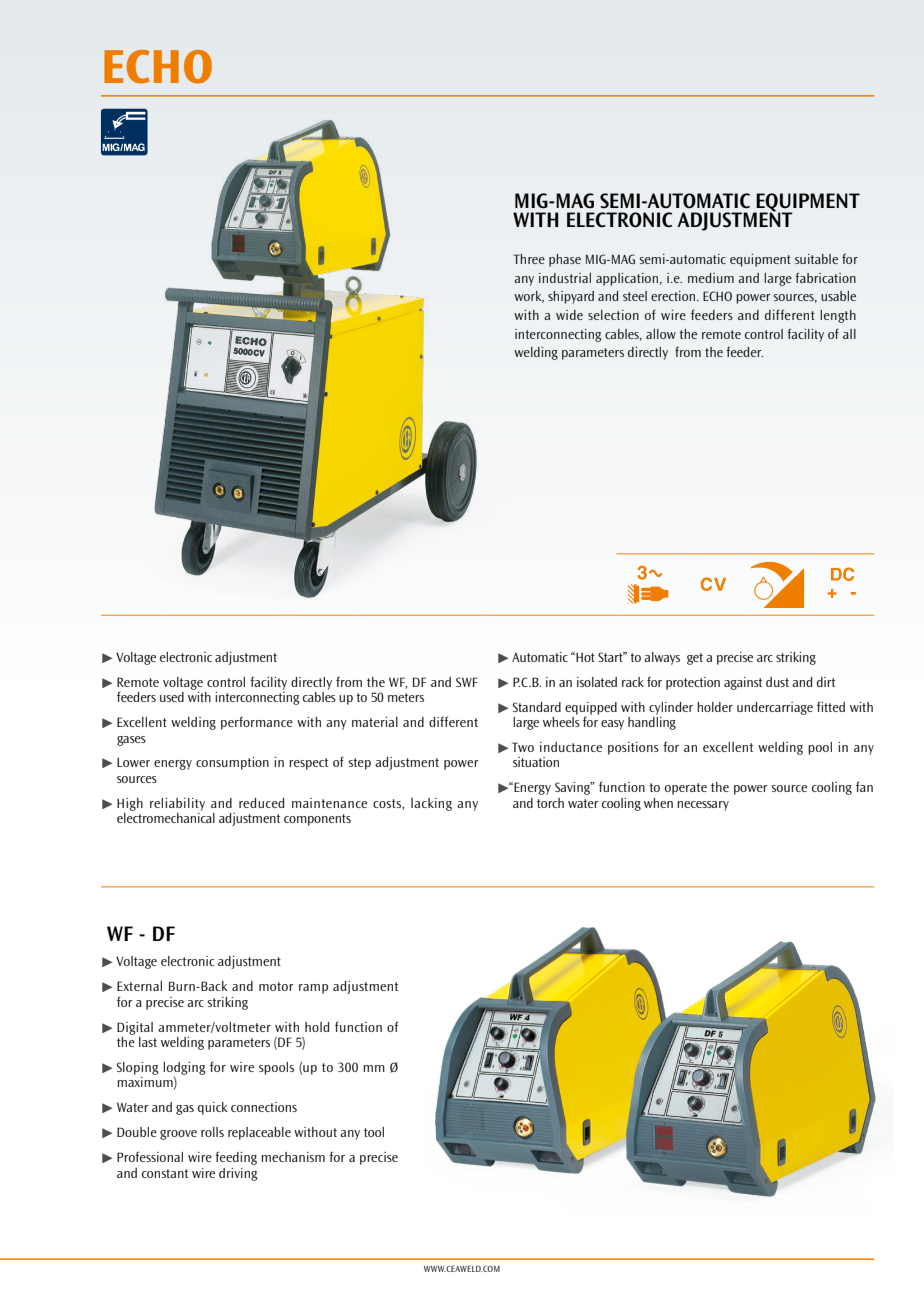 The width and height of the page is (924, 1305). I want to click on Start, so click(611, 657).
